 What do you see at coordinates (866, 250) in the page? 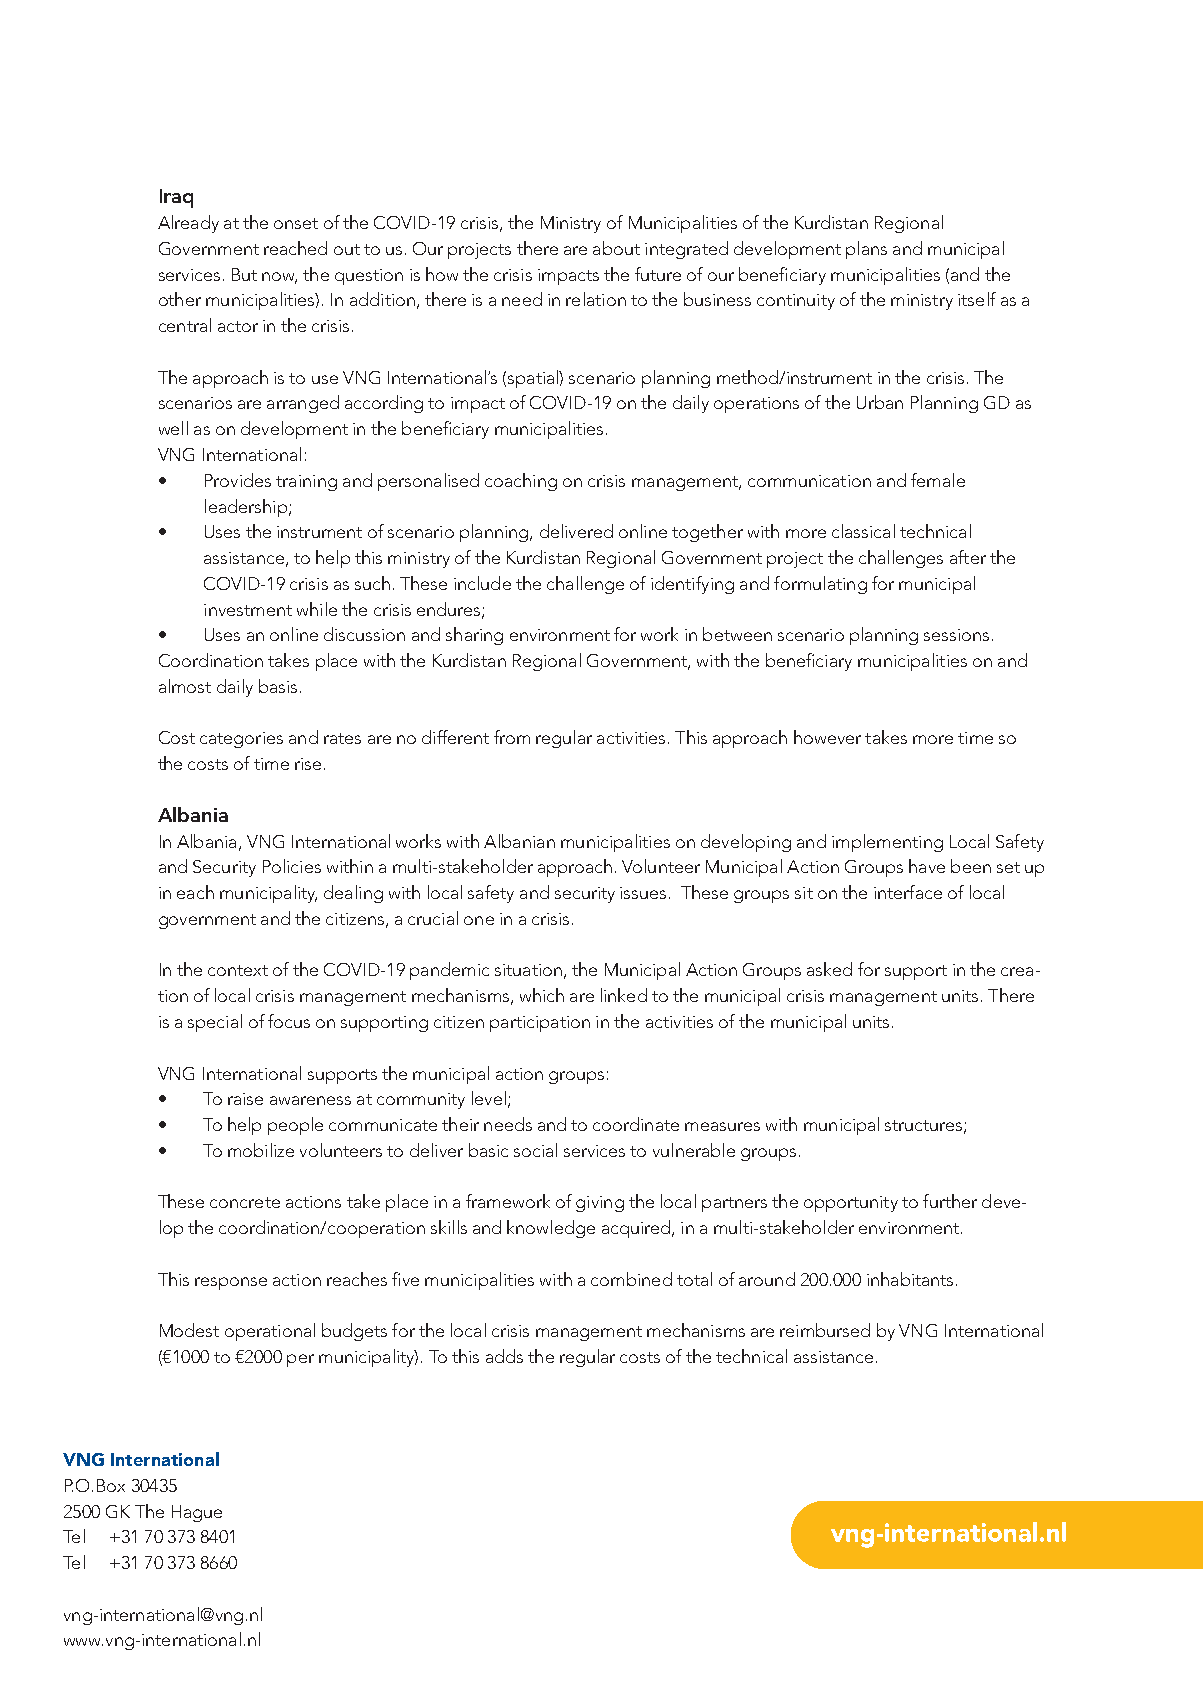
I see `plans` at bounding box center [866, 250].
